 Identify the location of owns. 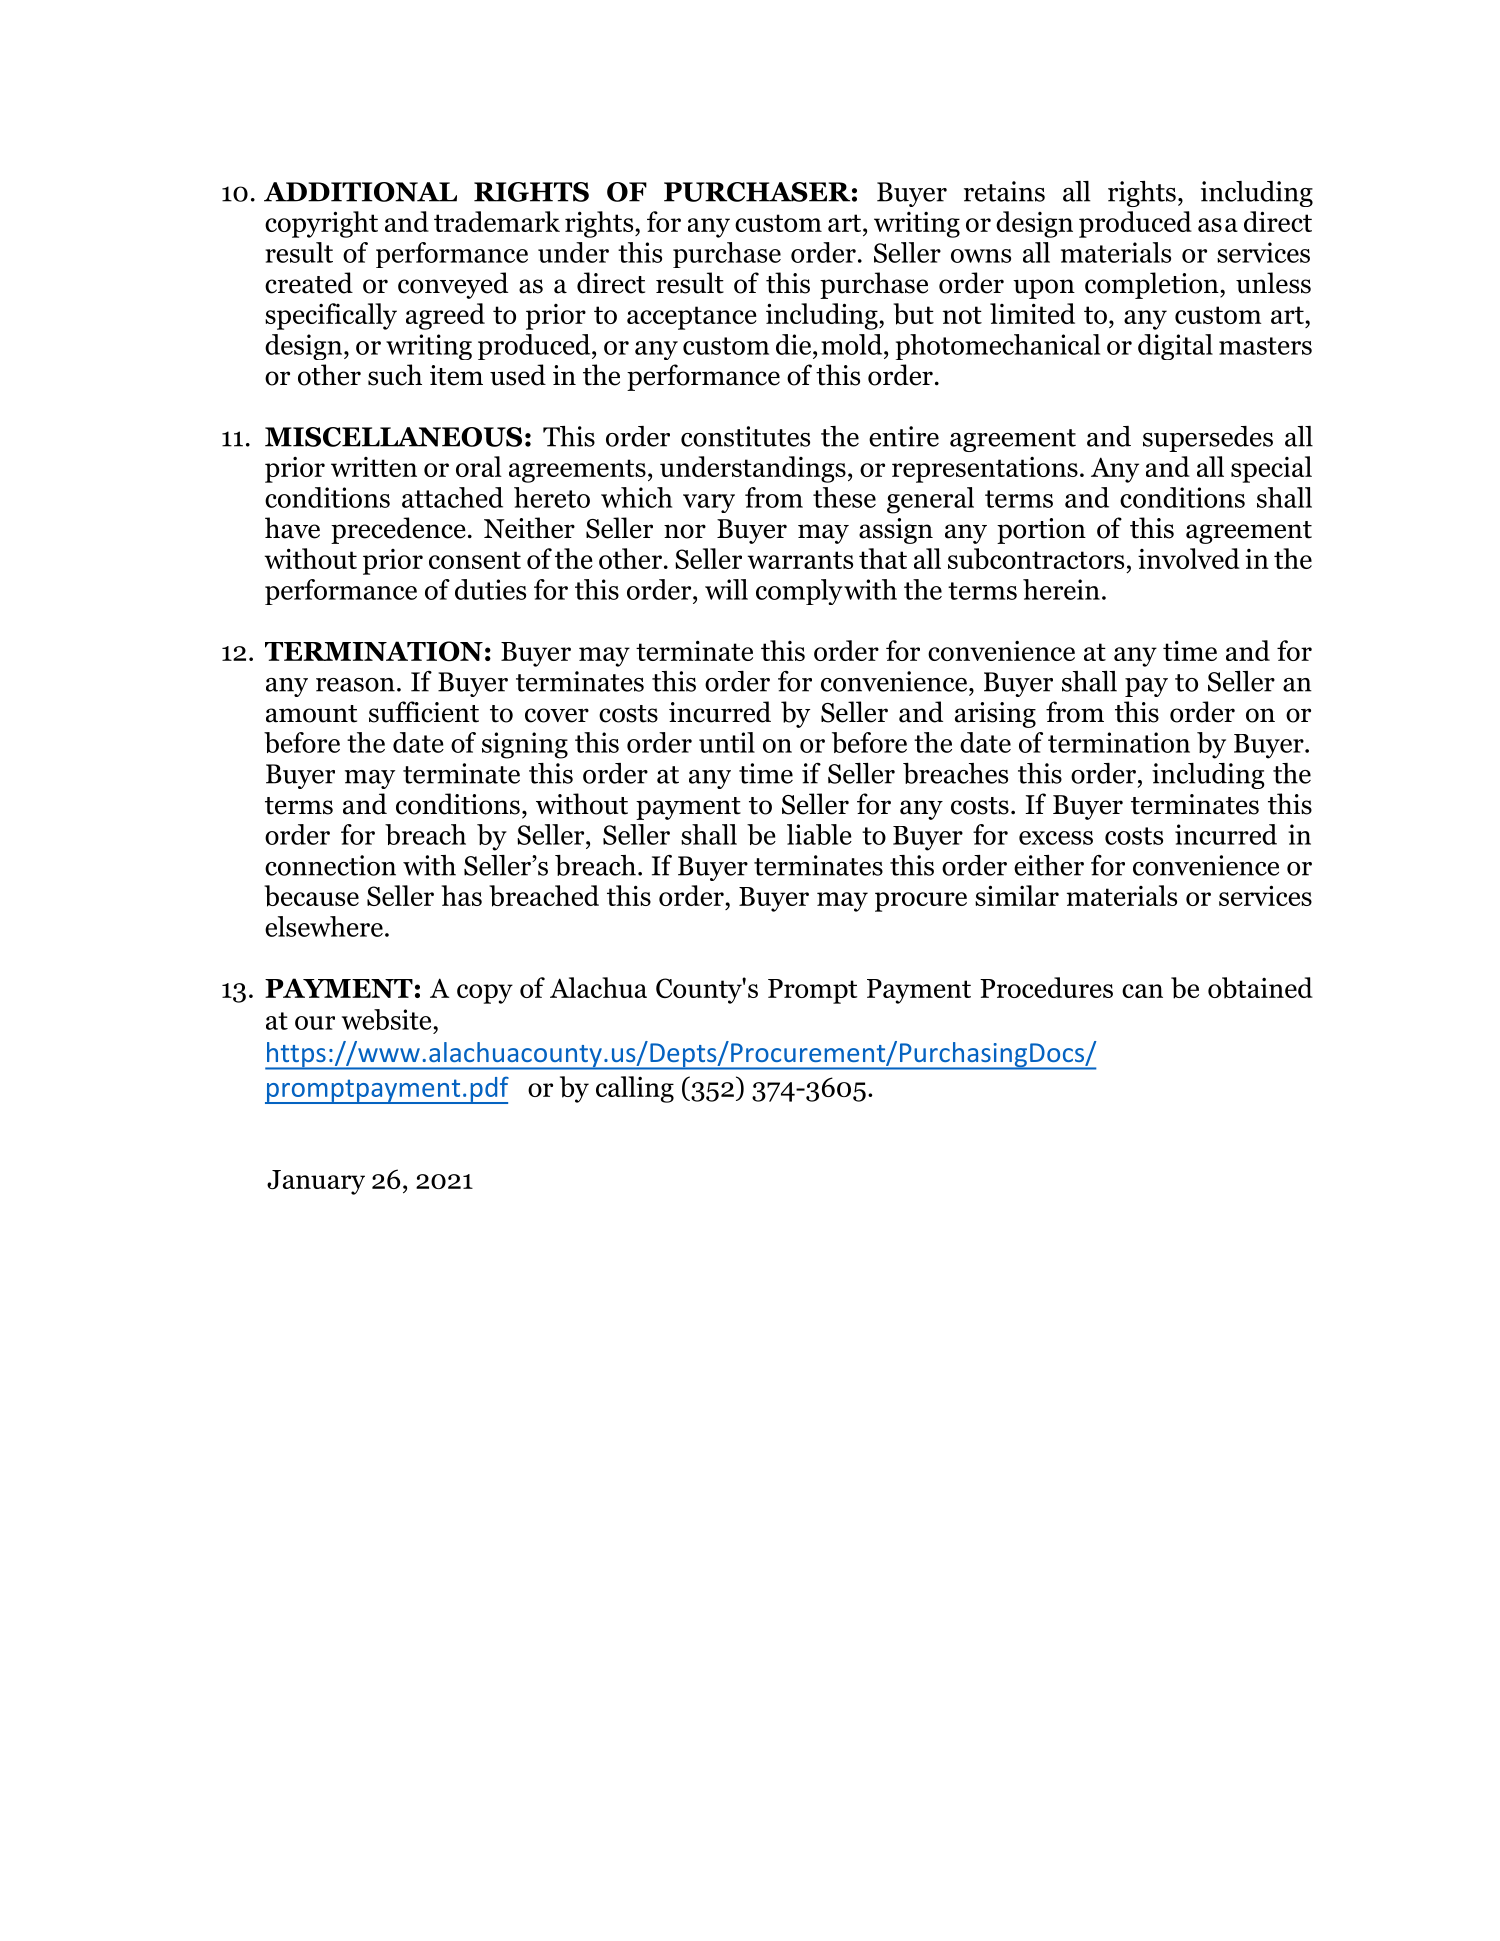
(981, 256).
